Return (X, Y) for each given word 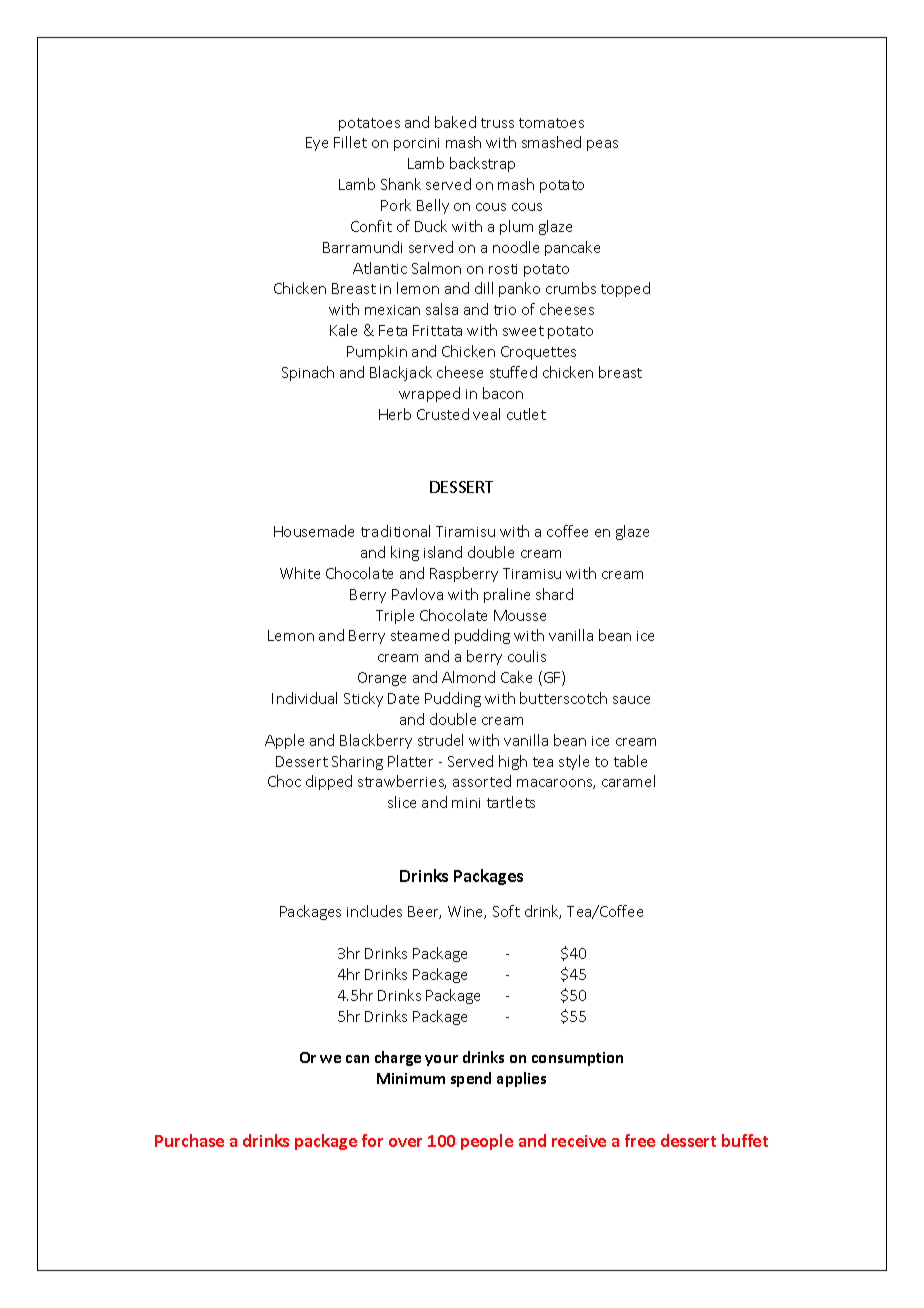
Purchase (189, 1140)
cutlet (526, 414)
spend (471, 1079)
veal (486, 414)
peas (602, 145)
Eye (317, 144)
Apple (284, 741)
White (300, 573)
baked (455, 122)
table (630, 761)
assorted (482, 781)
